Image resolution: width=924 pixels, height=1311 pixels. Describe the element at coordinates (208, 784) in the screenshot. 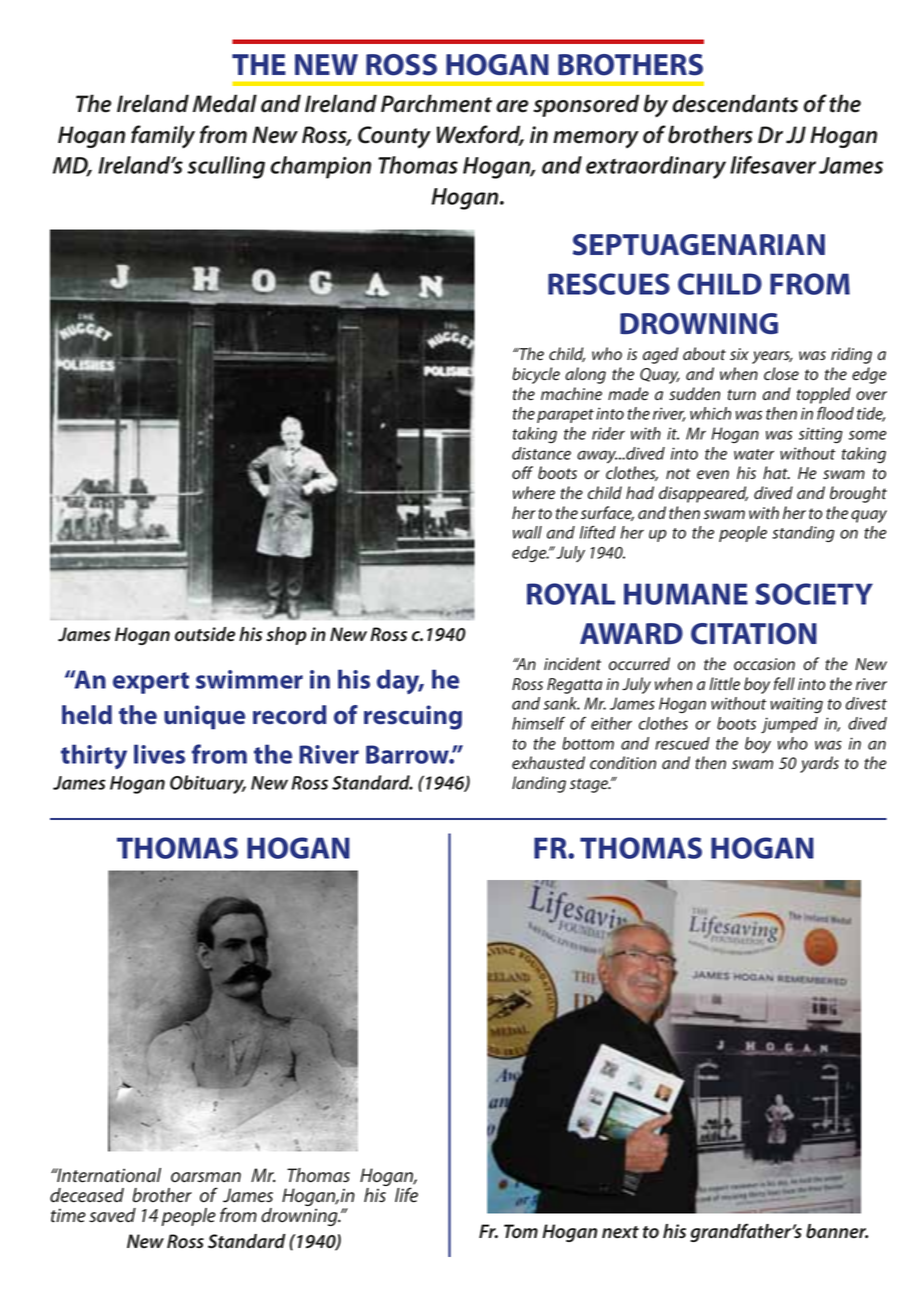

I see `Obituary` at that location.
